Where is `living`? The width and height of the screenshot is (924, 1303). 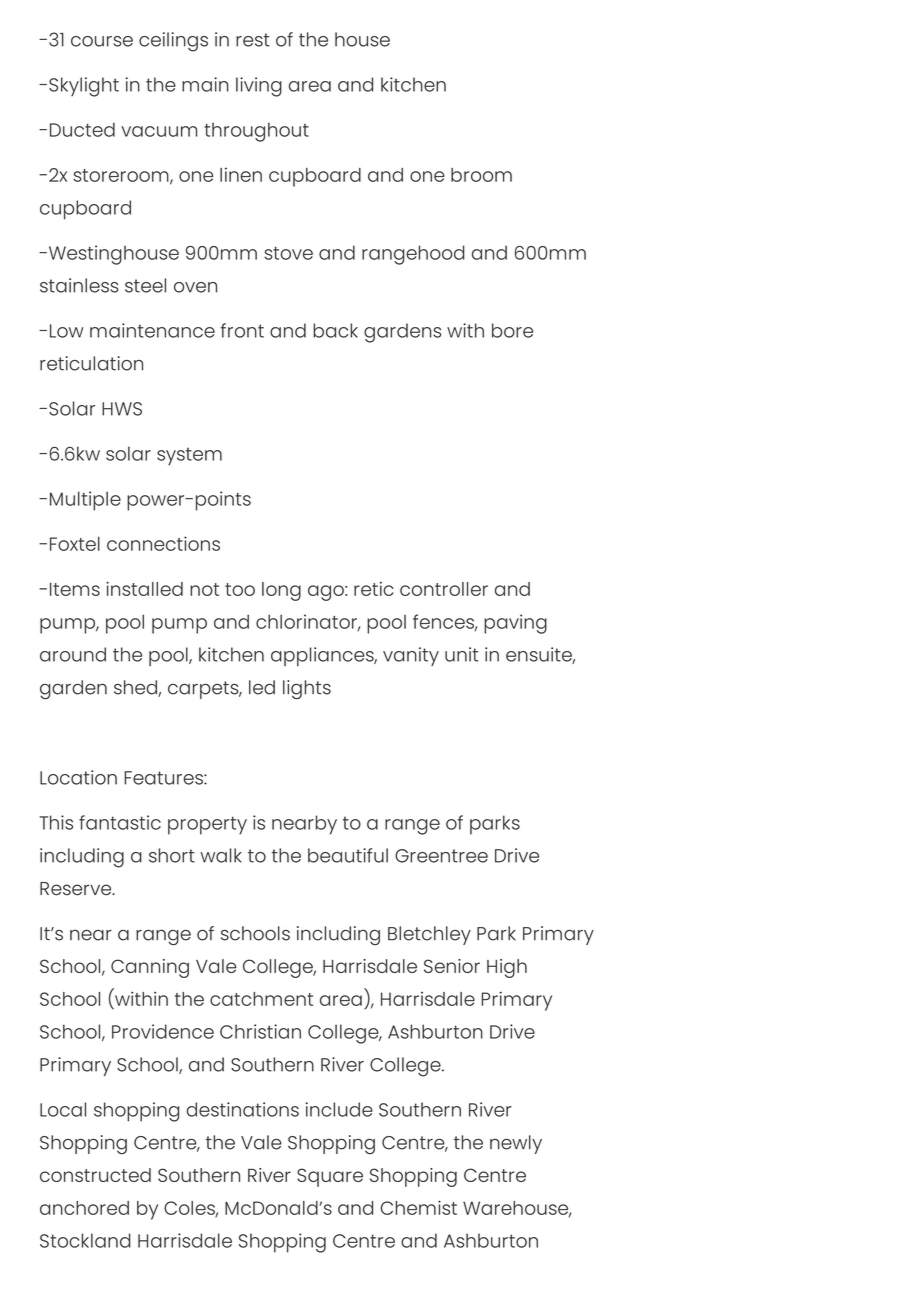 living is located at coordinates (259, 87).
